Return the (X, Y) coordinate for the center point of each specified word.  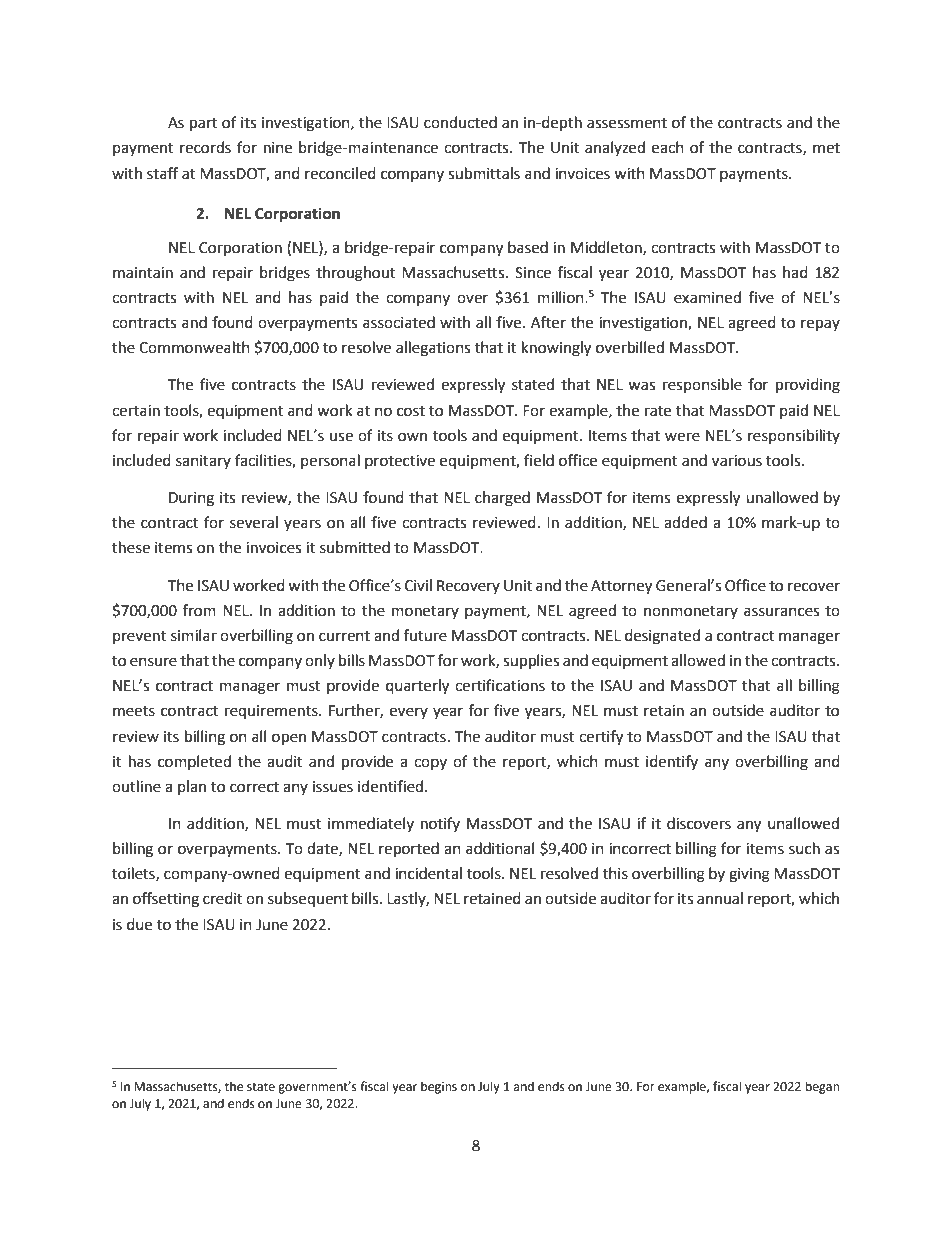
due (139, 924)
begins (439, 1087)
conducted (460, 122)
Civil (418, 585)
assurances (781, 612)
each (668, 147)
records (205, 147)
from (199, 610)
